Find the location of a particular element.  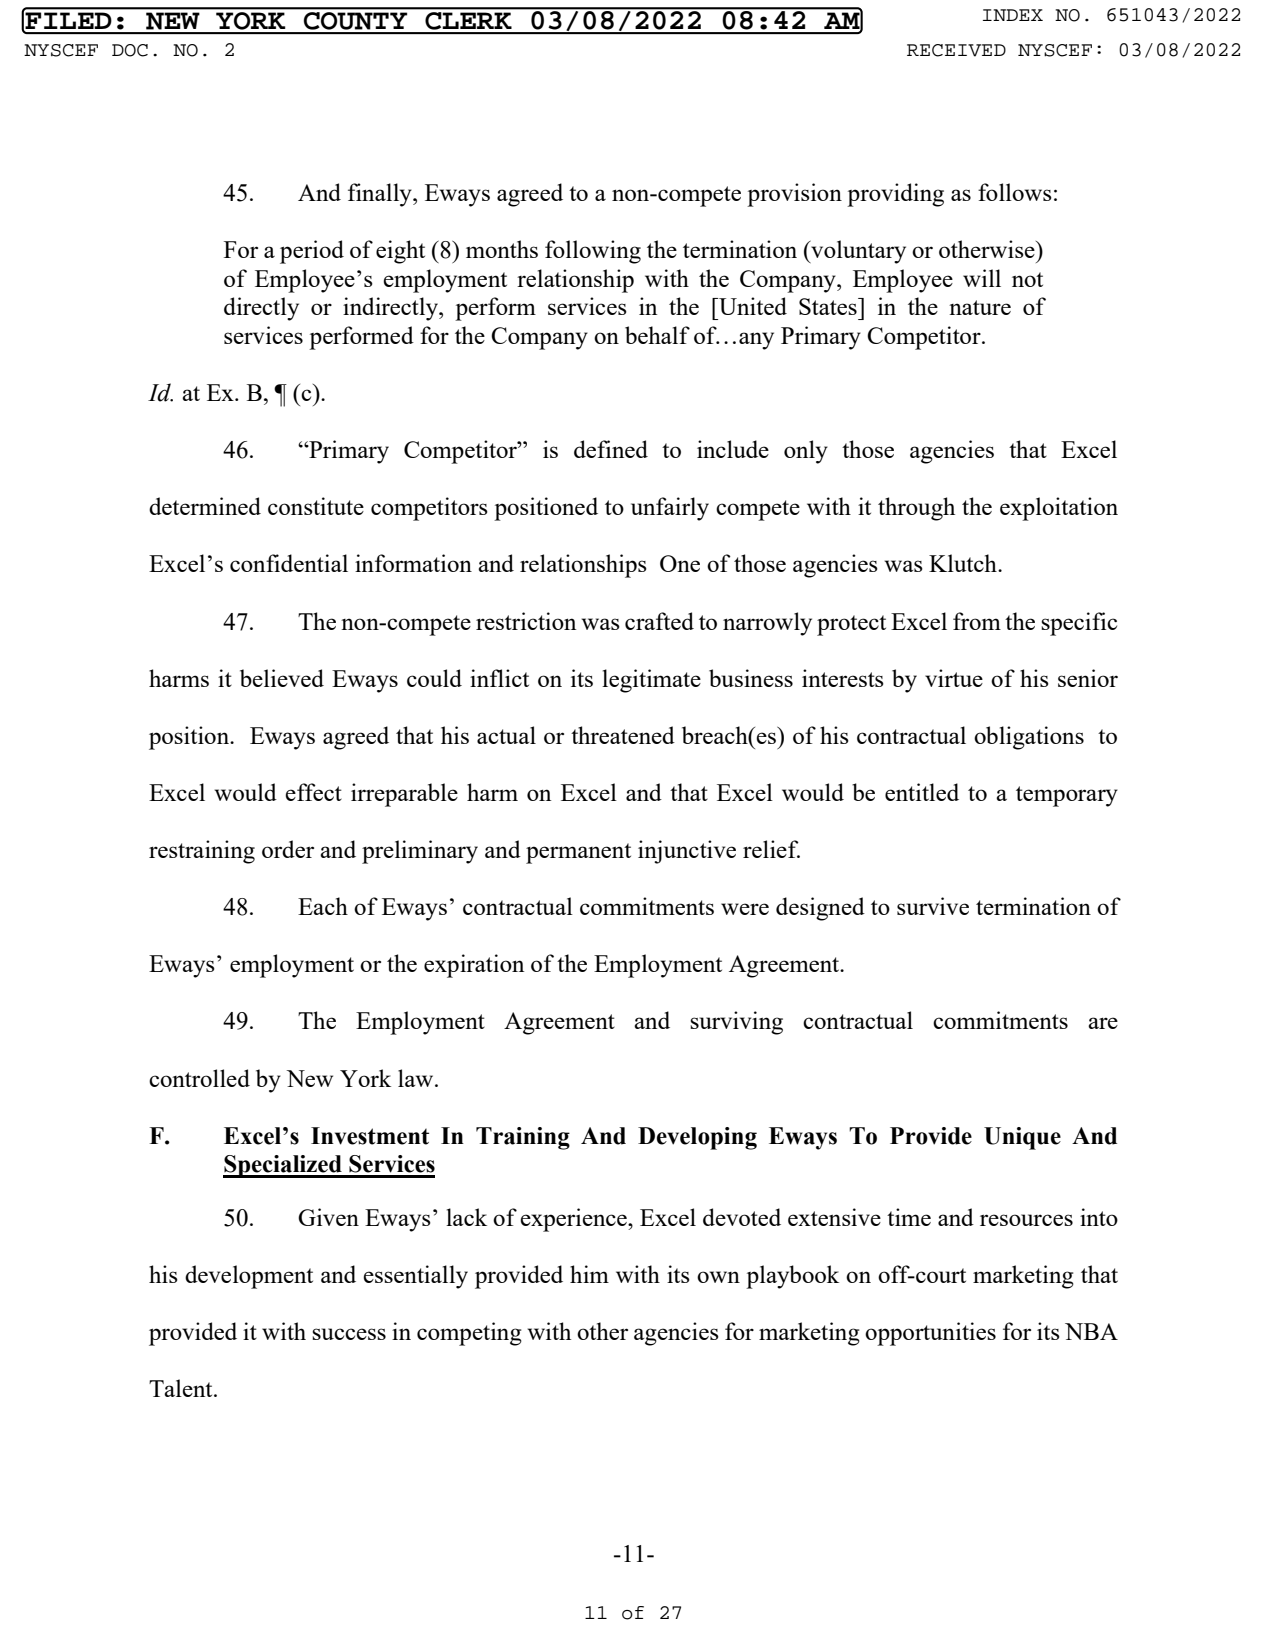

provision is located at coordinates (794, 195).
